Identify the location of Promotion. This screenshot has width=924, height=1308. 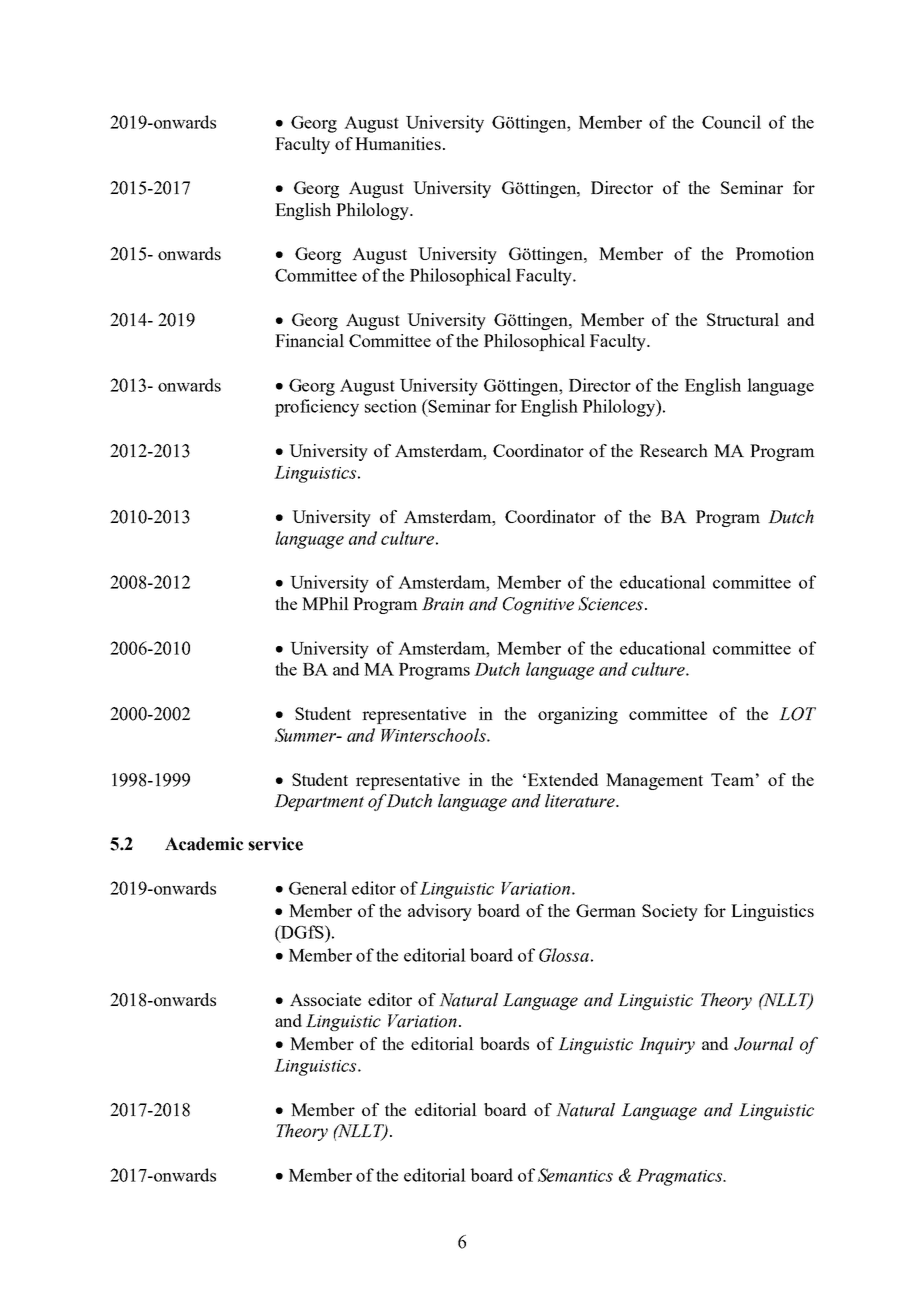
(775, 253).
